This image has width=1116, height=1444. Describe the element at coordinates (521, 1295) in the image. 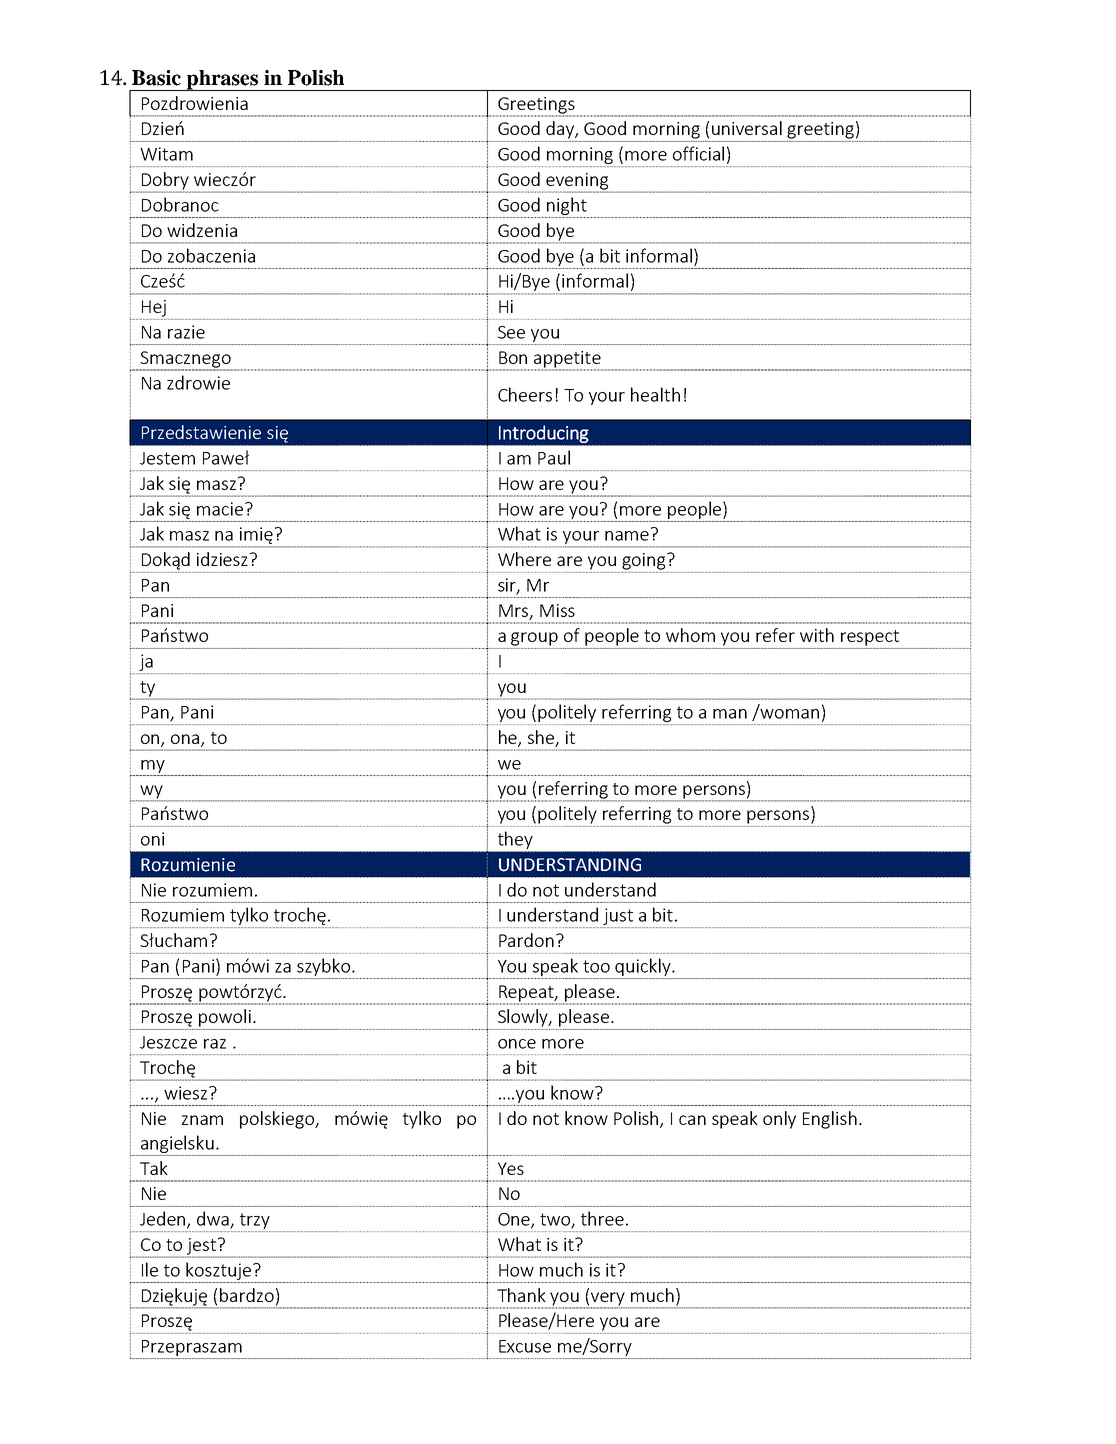

I see `Thank` at that location.
